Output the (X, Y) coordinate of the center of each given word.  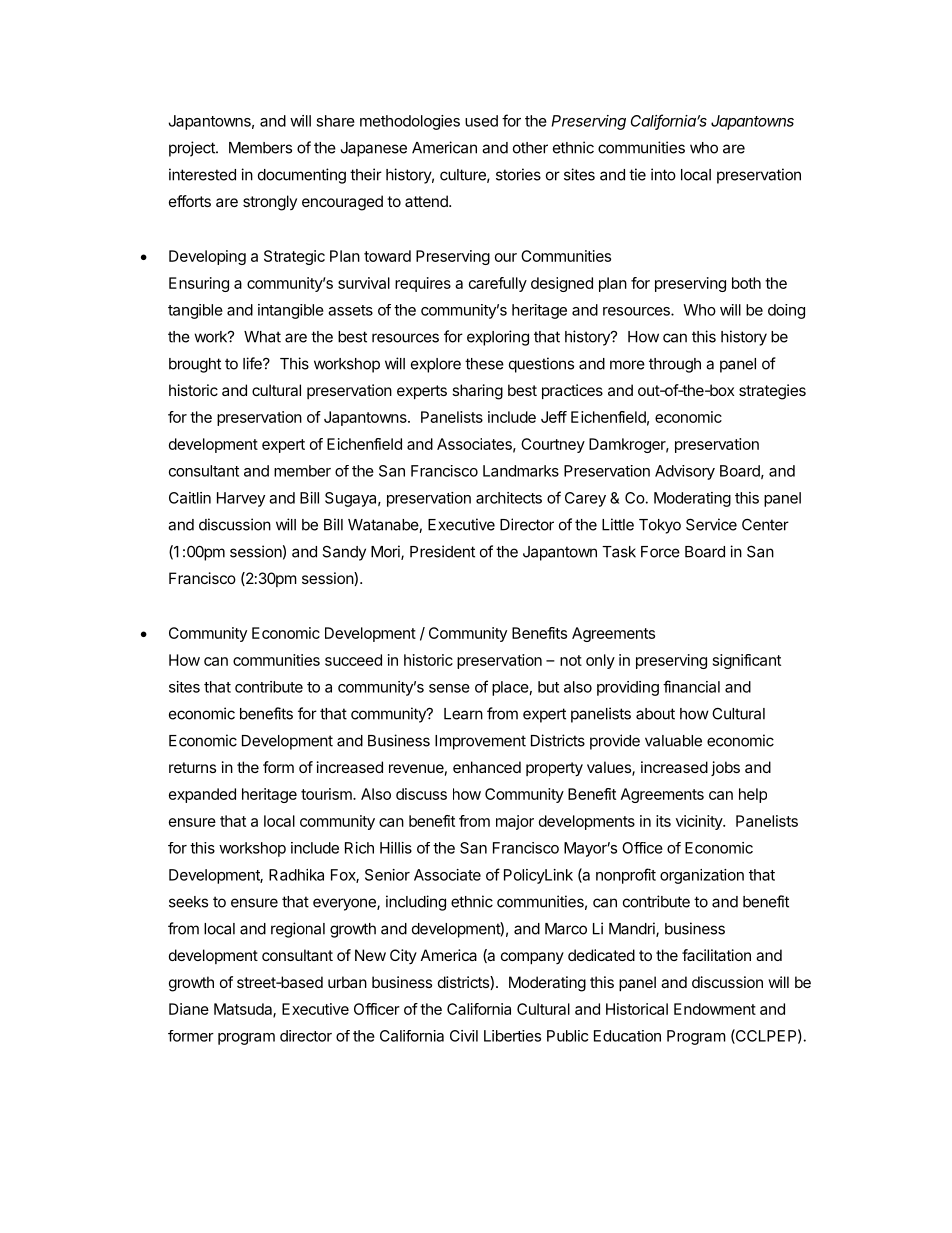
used (481, 121)
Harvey (241, 499)
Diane (189, 1009)
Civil (464, 1036)
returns (192, 767)
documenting (302, 176)
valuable (673, 741)
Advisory (685, 472)
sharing (477, 392)
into (663, 174)
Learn (463, 714)
